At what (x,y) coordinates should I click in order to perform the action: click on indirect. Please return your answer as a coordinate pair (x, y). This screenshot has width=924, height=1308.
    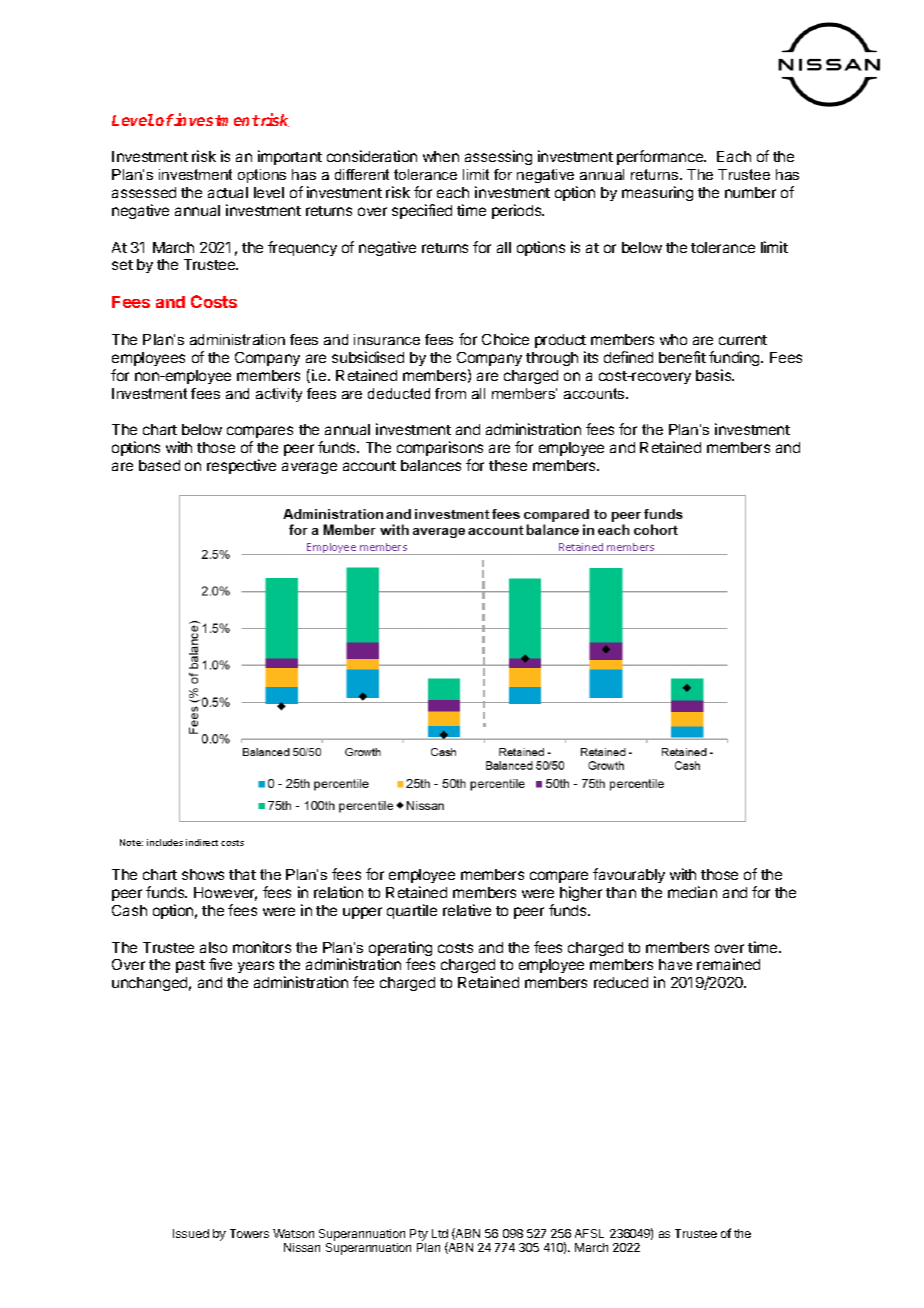
    Looking at the image, I should click on (202, 842).
